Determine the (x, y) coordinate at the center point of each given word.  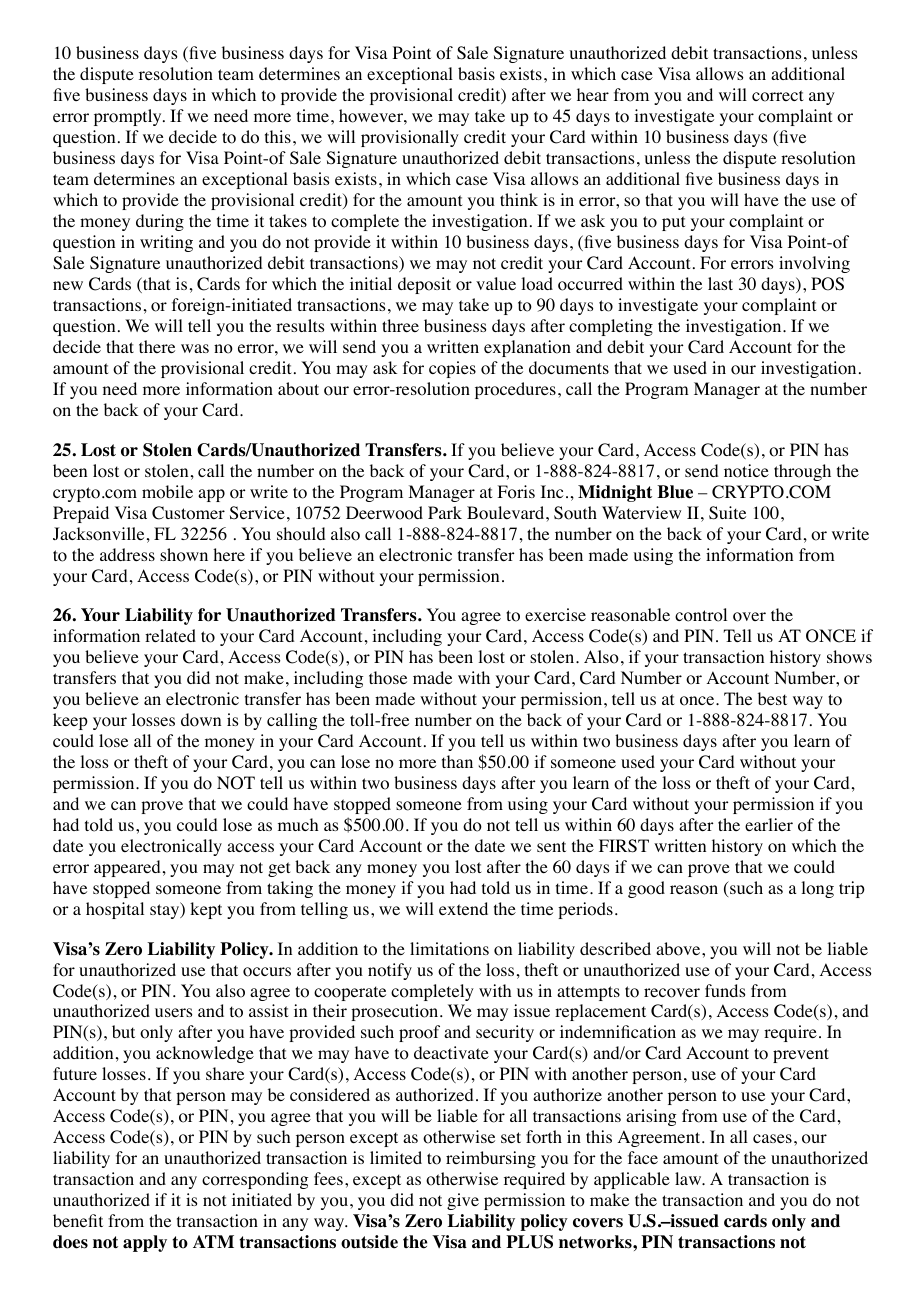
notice (746, 471)
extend (463, 908)
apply (145, 1243)
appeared (127, 868)
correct (777, 96)
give (463, 1201)
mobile (167, 492)
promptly (129, 117)
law (689, 1178)
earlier (769, 824)
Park (445, 512)
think (519, 199)
